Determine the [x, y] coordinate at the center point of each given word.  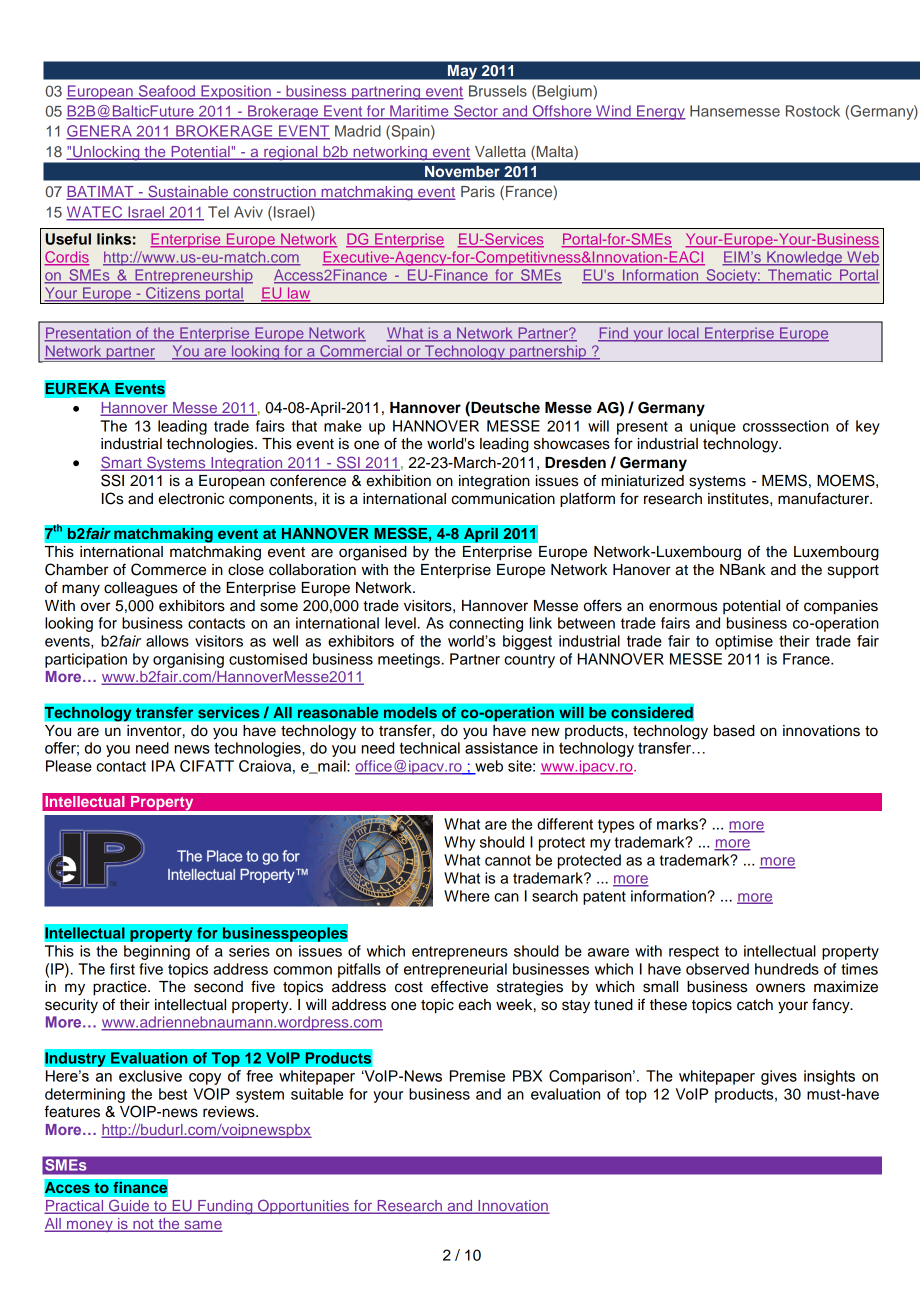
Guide [129, 1207]
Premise [477, 1076]
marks [678, 824]
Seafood [166, 92]
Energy [660, 112]
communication [503, 499]
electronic [191, 499]
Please [69, 766]
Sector [476, 112]
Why [459, 843]
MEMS [784, 480]
